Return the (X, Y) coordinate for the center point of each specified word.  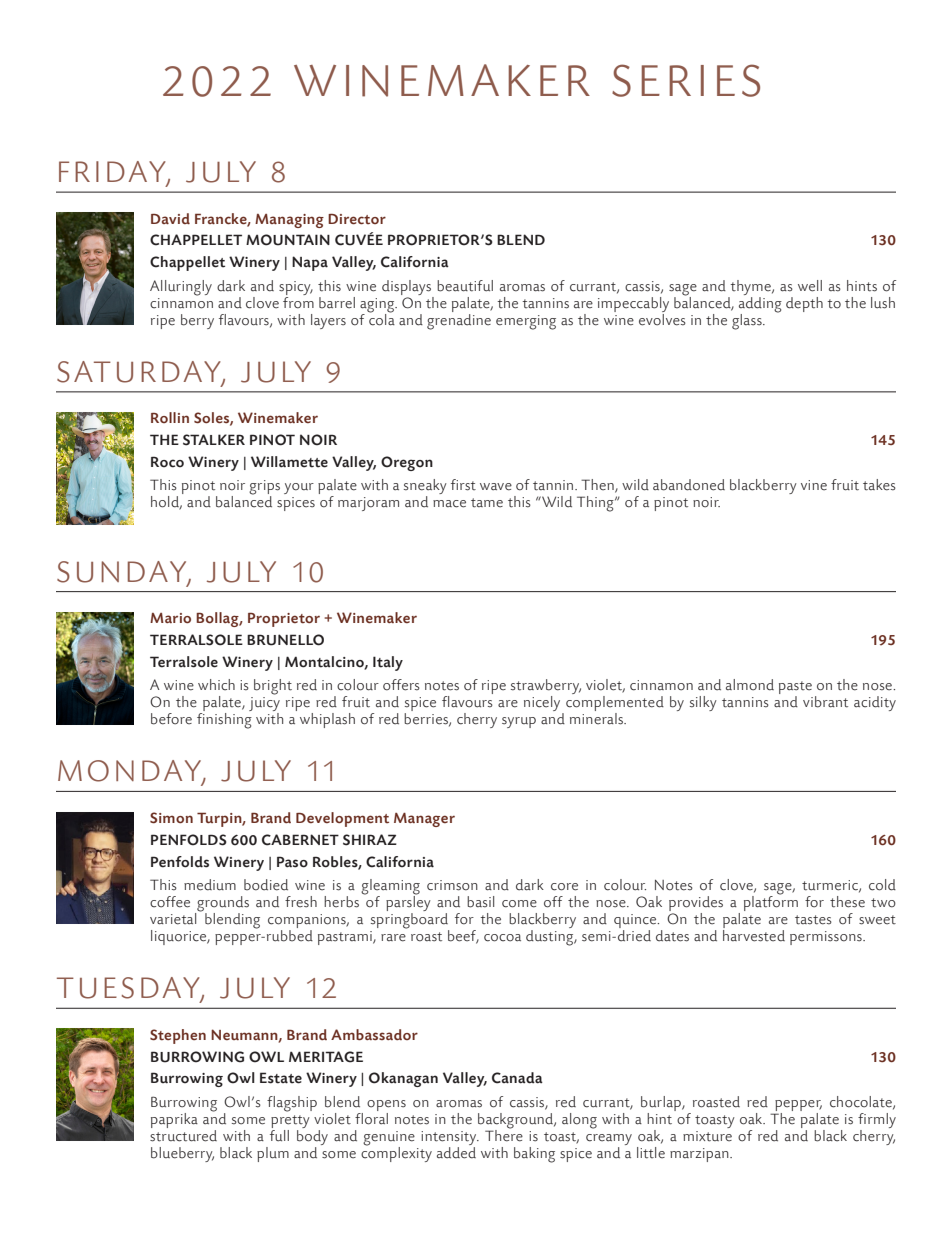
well (810, 286)
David (170, 218)
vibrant (825, 702)
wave (496, 487)
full (279, 1136)
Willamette (289, 462)
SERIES (686, 80)
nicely (543, 705)
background (517, 1122)
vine (814, 485)
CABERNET (300, 840)
